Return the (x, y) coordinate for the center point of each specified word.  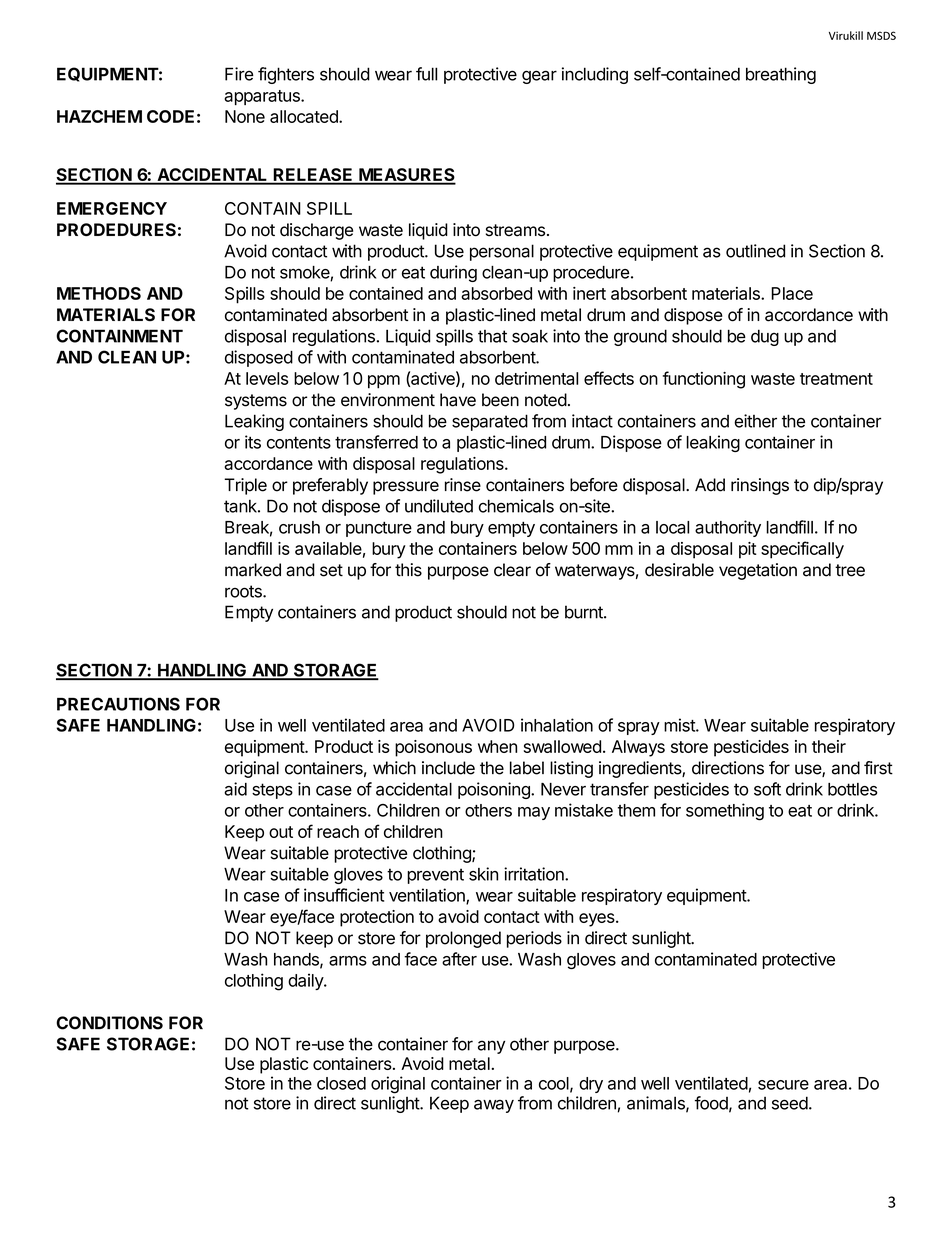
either (755, 421)
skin (483, 874)
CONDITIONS (109, 1023)
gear (539, 77)
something (725, 812)
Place (792, 293)
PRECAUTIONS (118, 704)
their (829, 746)
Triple (245, 486)
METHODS (99, 293)
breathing (781, 75)
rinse (463, 485)
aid (235, 789)
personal (502, 252)
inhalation (557, 725)
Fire (239, 74)
